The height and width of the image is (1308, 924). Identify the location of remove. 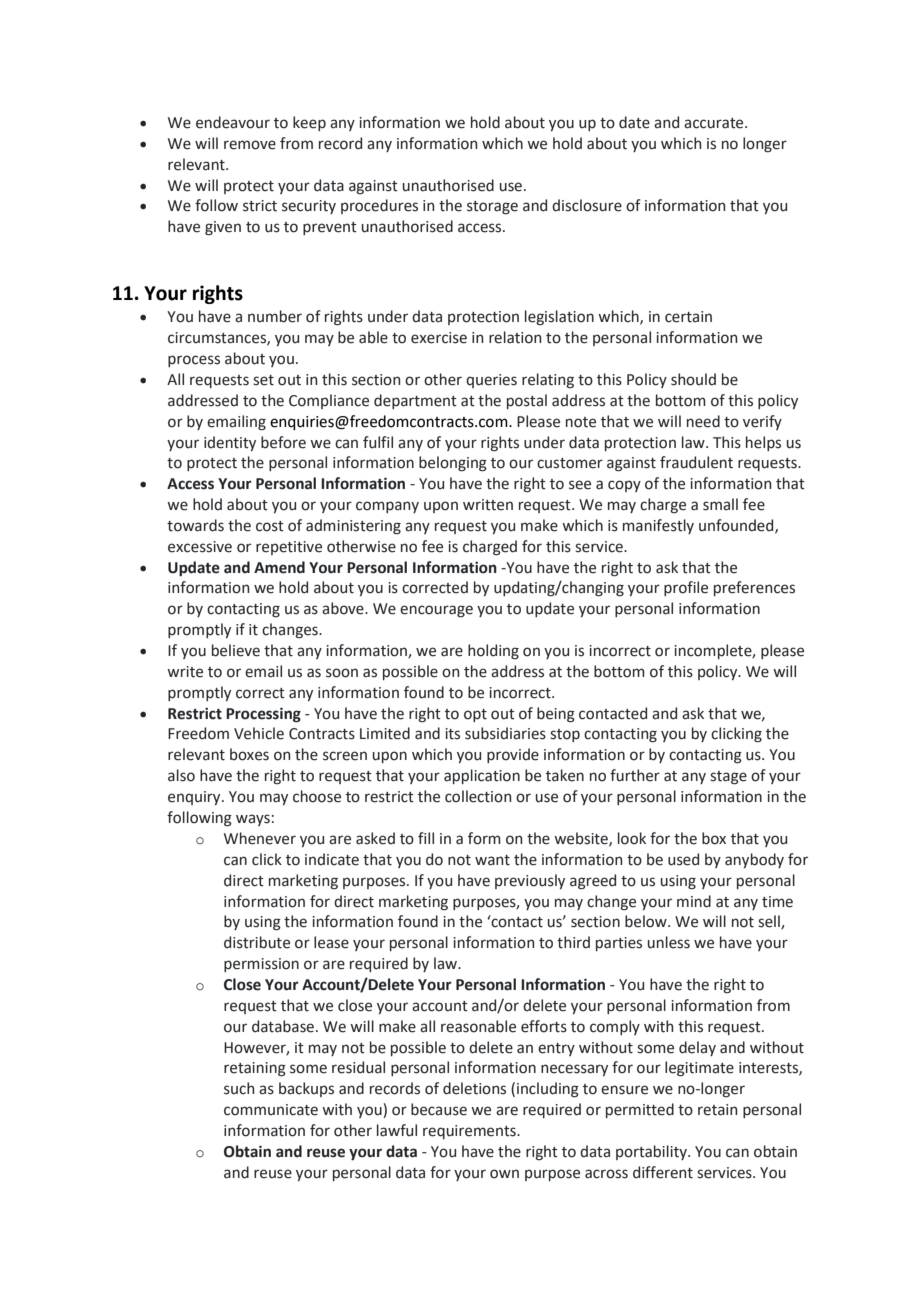
(250, 145).
